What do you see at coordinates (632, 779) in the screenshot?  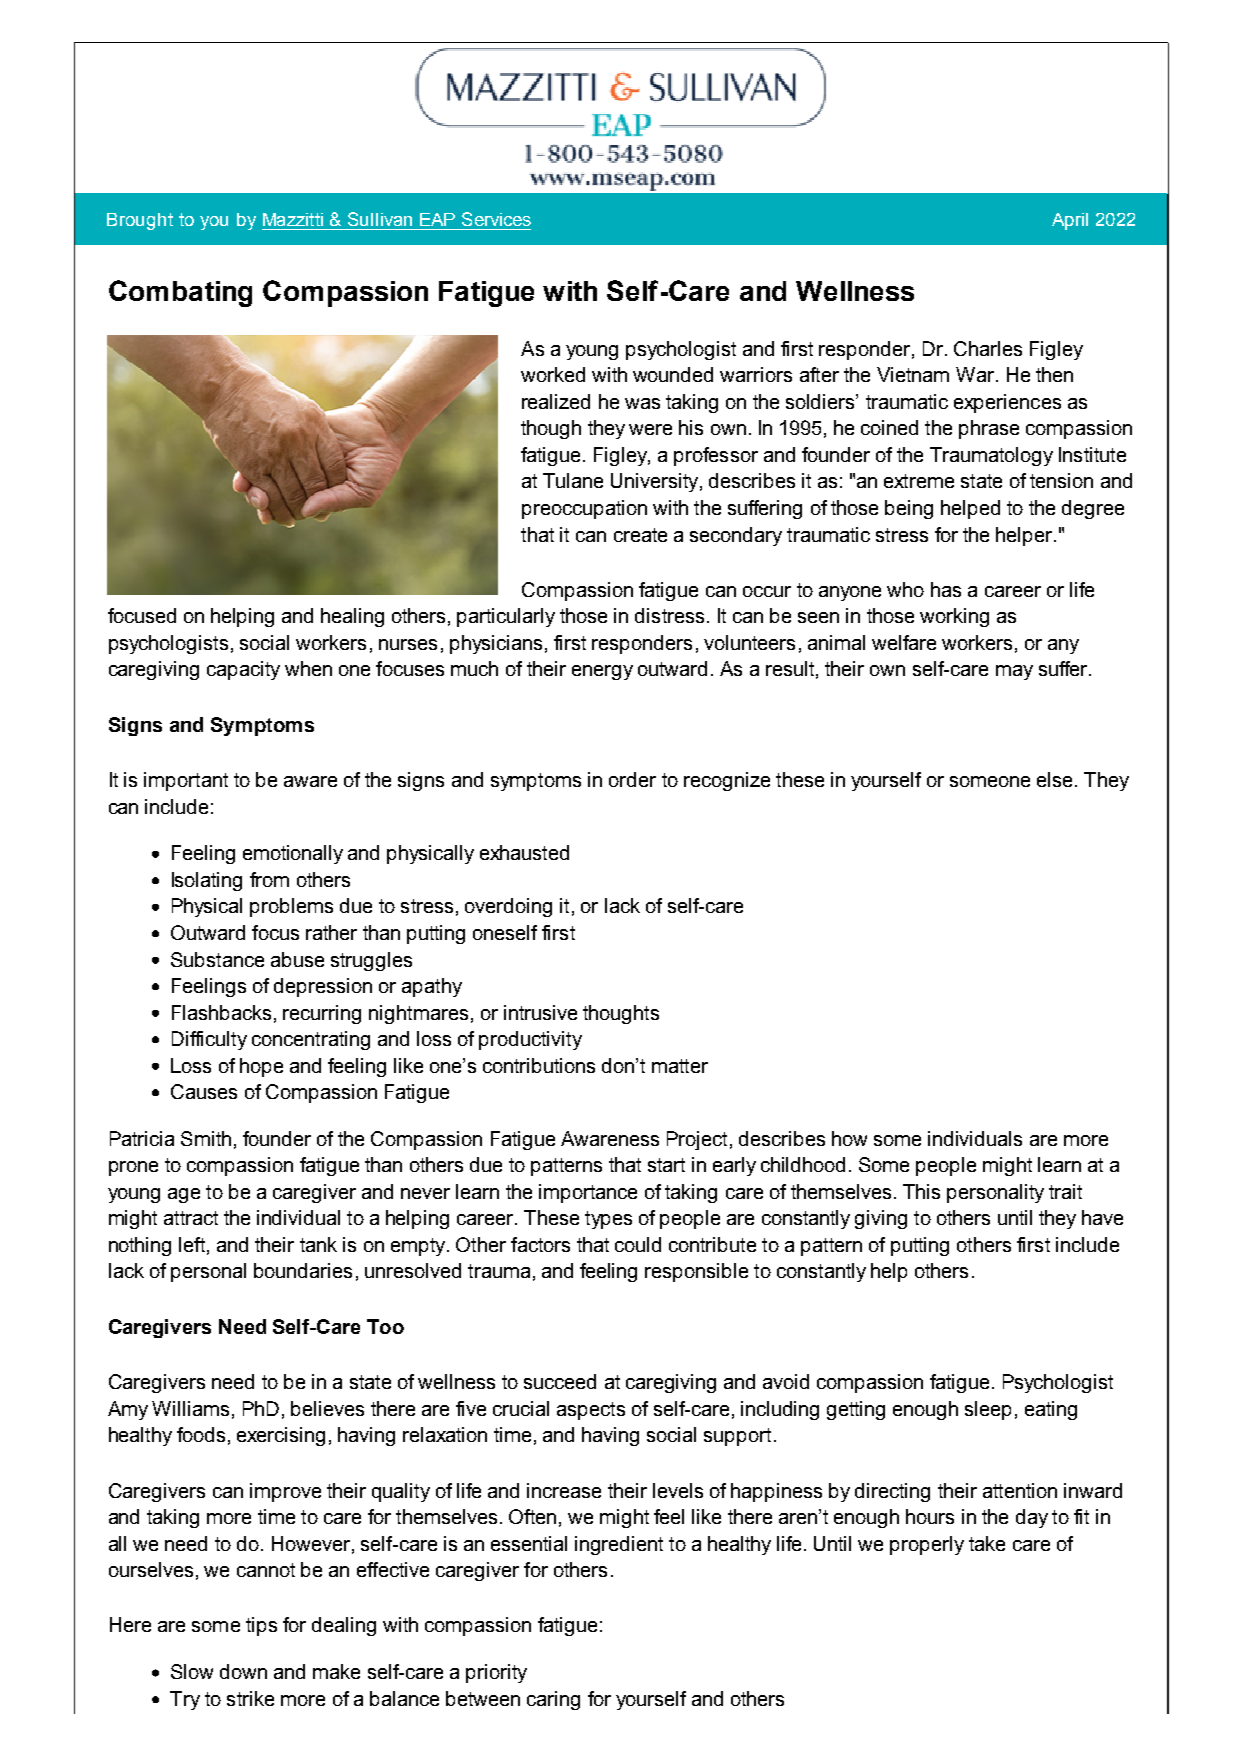 I see `order` at bounding box center [632, 779].
